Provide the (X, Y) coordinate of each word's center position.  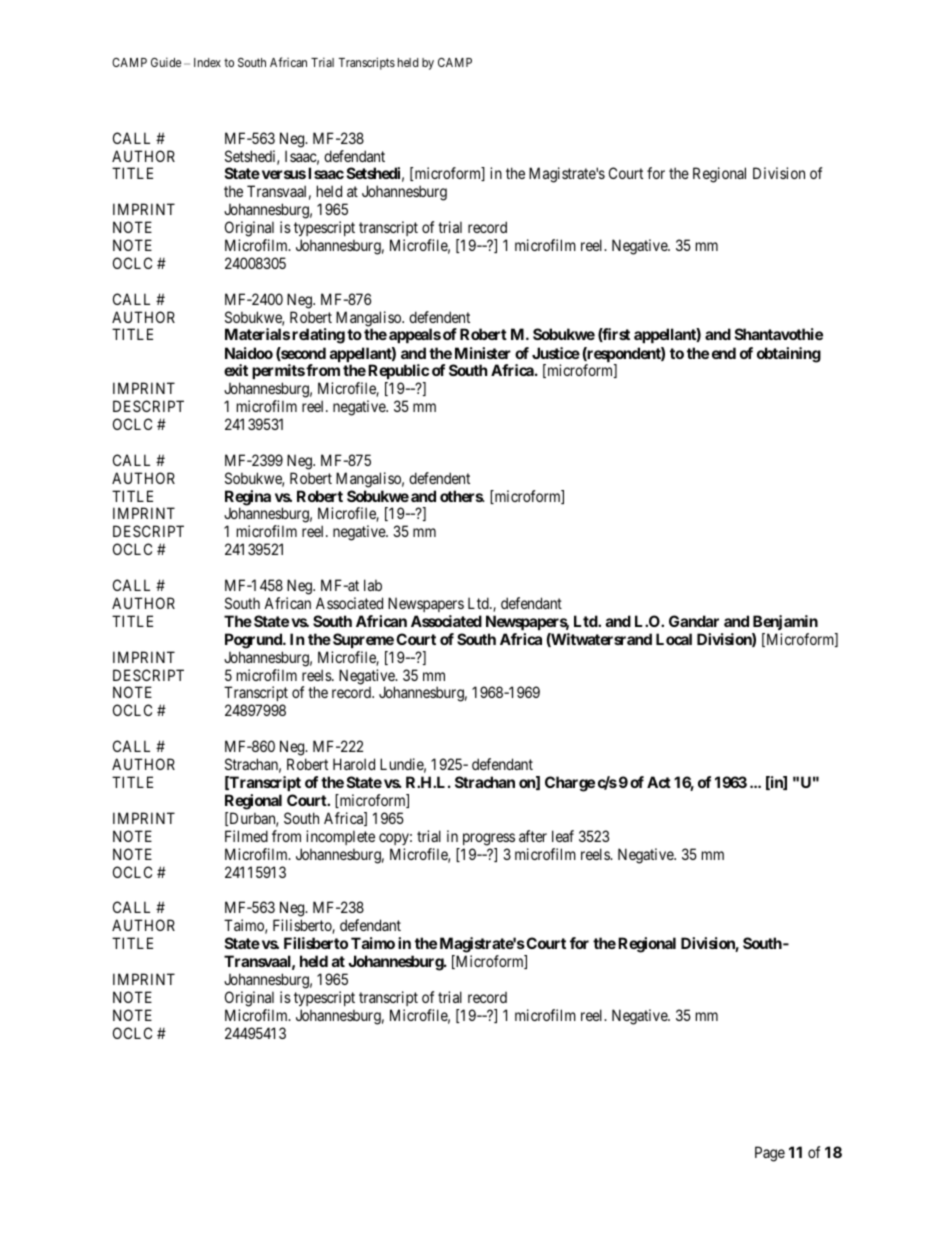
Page (770, 1154)
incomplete (340, 837)
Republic (398, 371)
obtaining (789, 355)
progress (489, 839)
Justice (556, 353)
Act (659, 782)
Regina (248, 499)
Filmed (246, 836)
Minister (483, 353)
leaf (563, 836)
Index (207, 62)
